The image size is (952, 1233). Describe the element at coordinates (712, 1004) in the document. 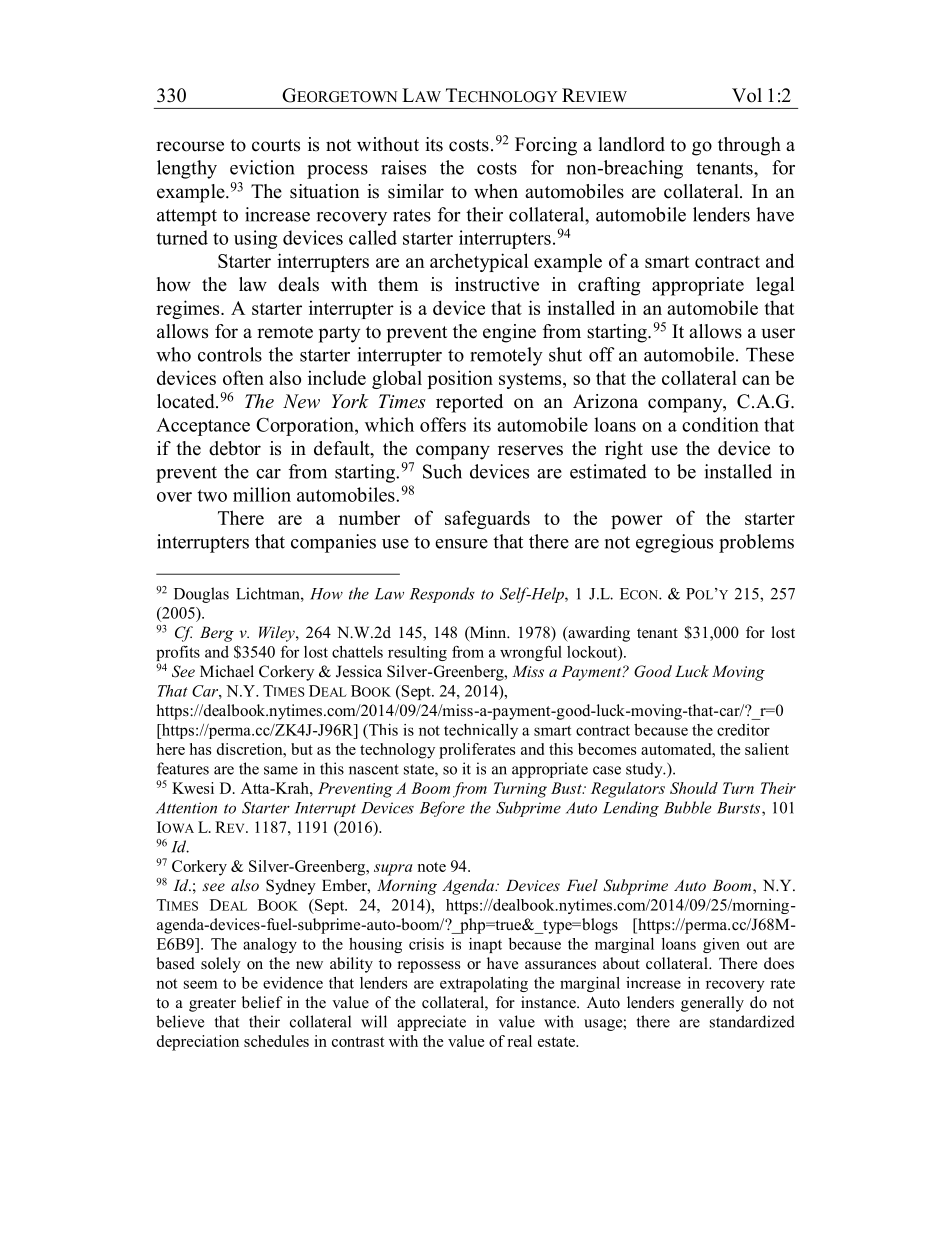

I see `generally` at that location.
